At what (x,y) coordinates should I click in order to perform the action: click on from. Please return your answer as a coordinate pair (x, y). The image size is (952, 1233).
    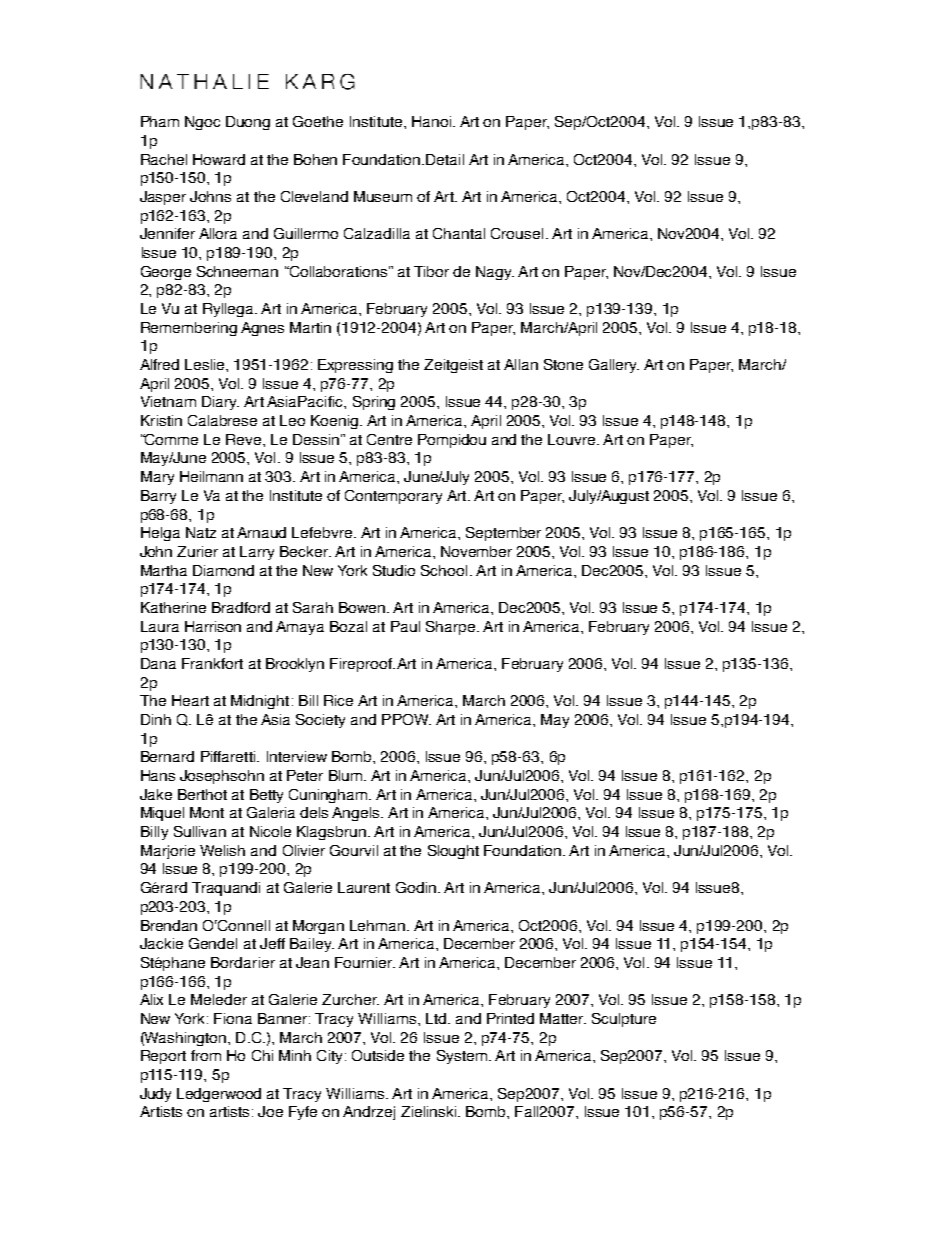
    Looking at the image, I should click on (206, 1055).
